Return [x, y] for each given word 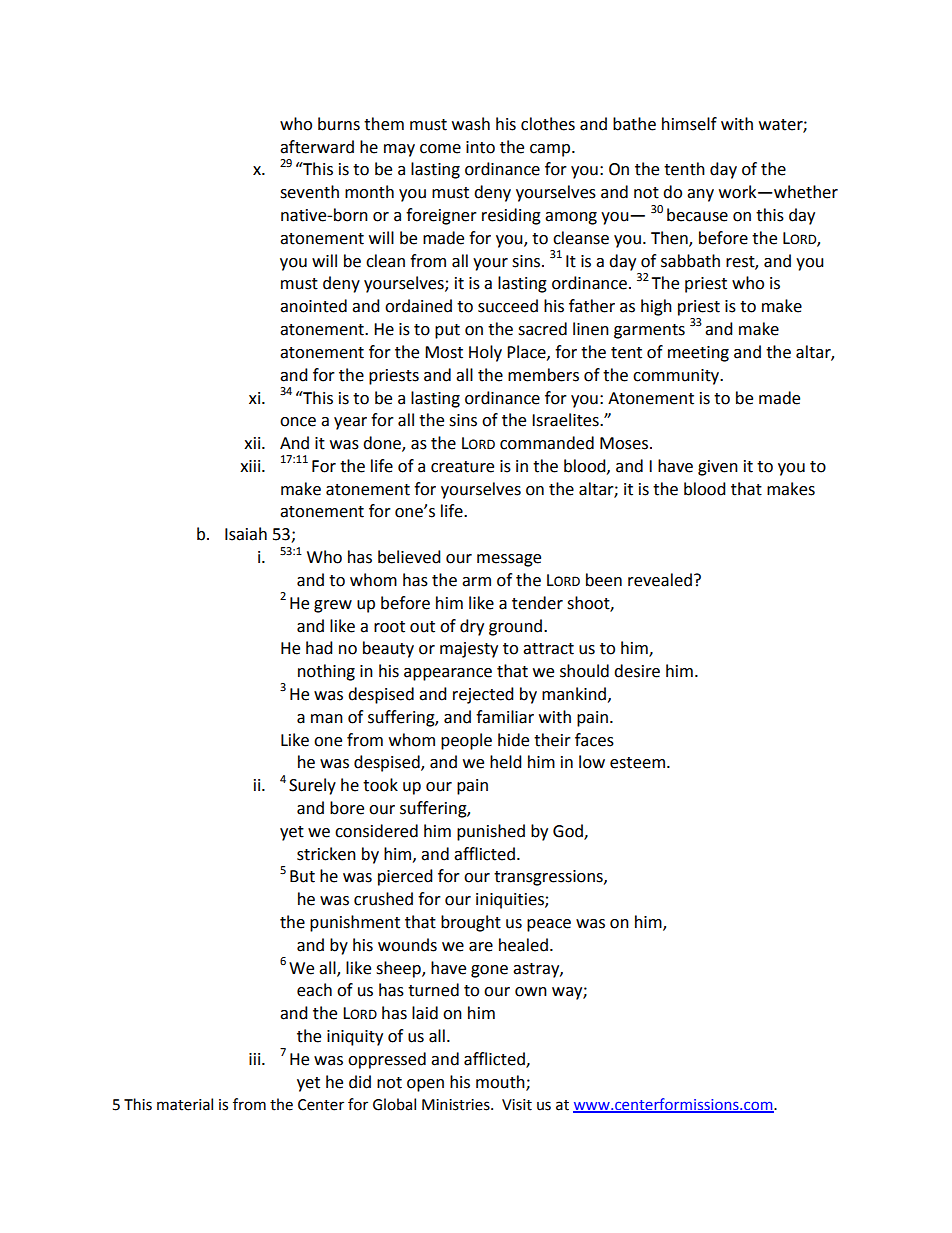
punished [491, 832]
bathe [634, 124]
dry [472, 627]
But [302, 876]
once [298, 422]
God [569, 831]
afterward [317, 147]
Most [444, 352]
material [185, 1104]
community [677, 377]
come [440, 149]
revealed [660, 580]
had [319, 648]
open [425, 1085]
